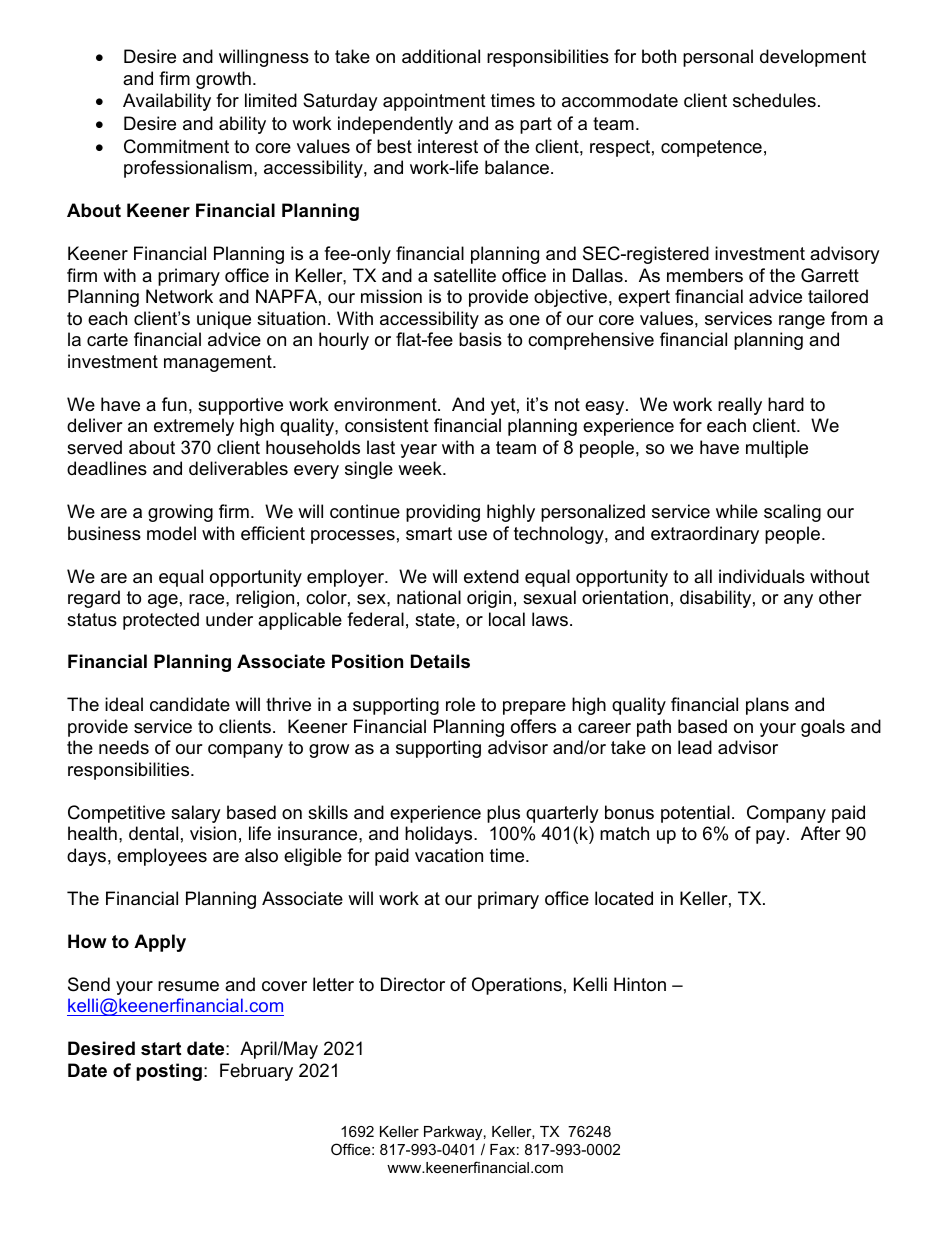 Image resolution: width=952 pixels, height=1233 pixels. I want to click on individuals, so click(762, 576).
